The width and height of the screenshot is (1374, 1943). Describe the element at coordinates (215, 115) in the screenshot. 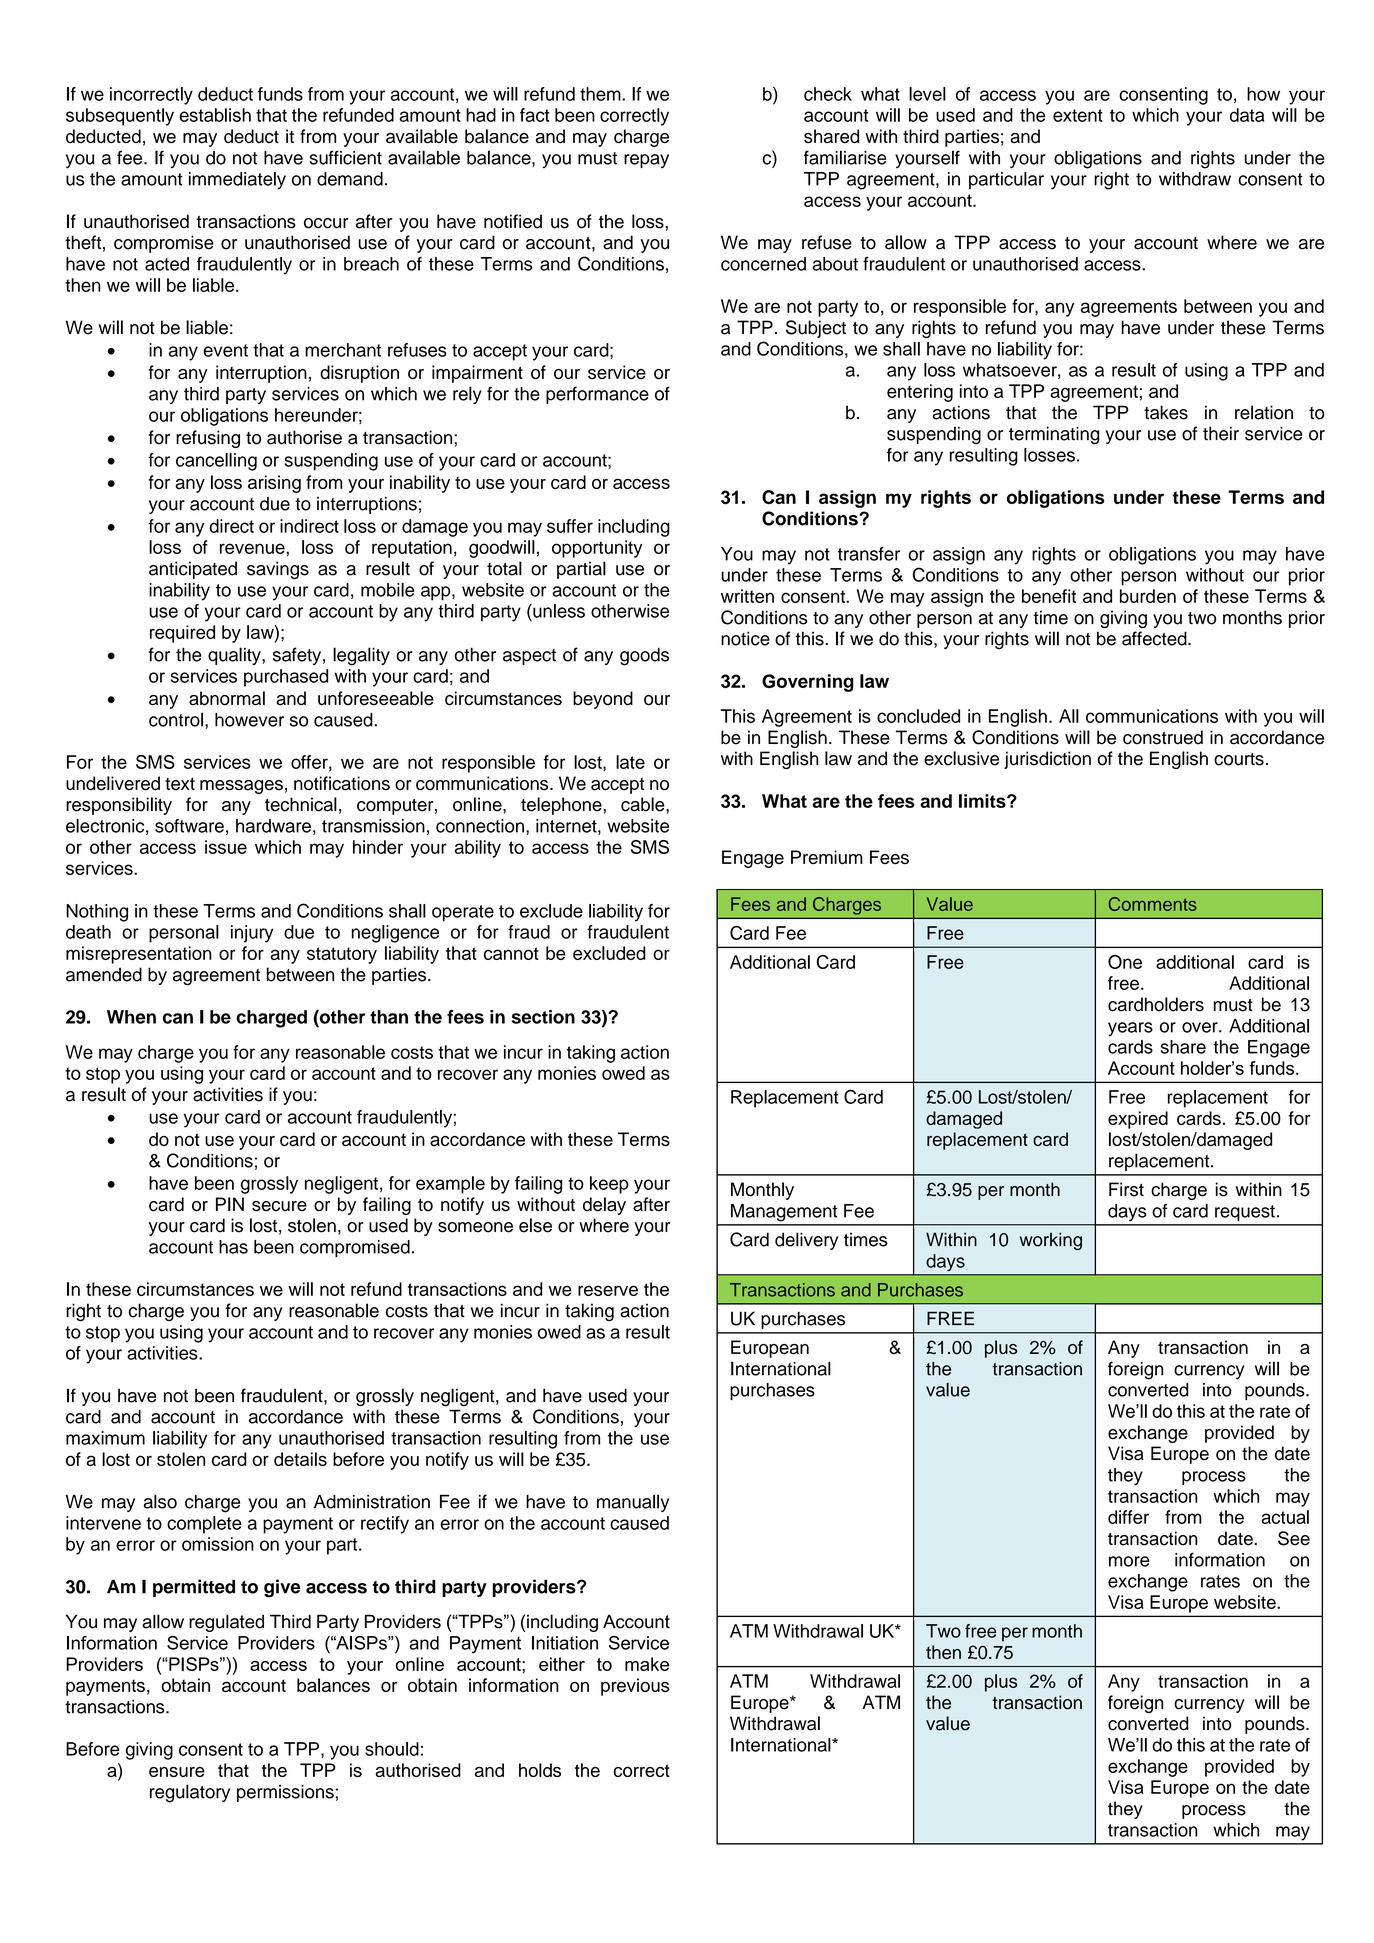

I see `establish` at that location.
